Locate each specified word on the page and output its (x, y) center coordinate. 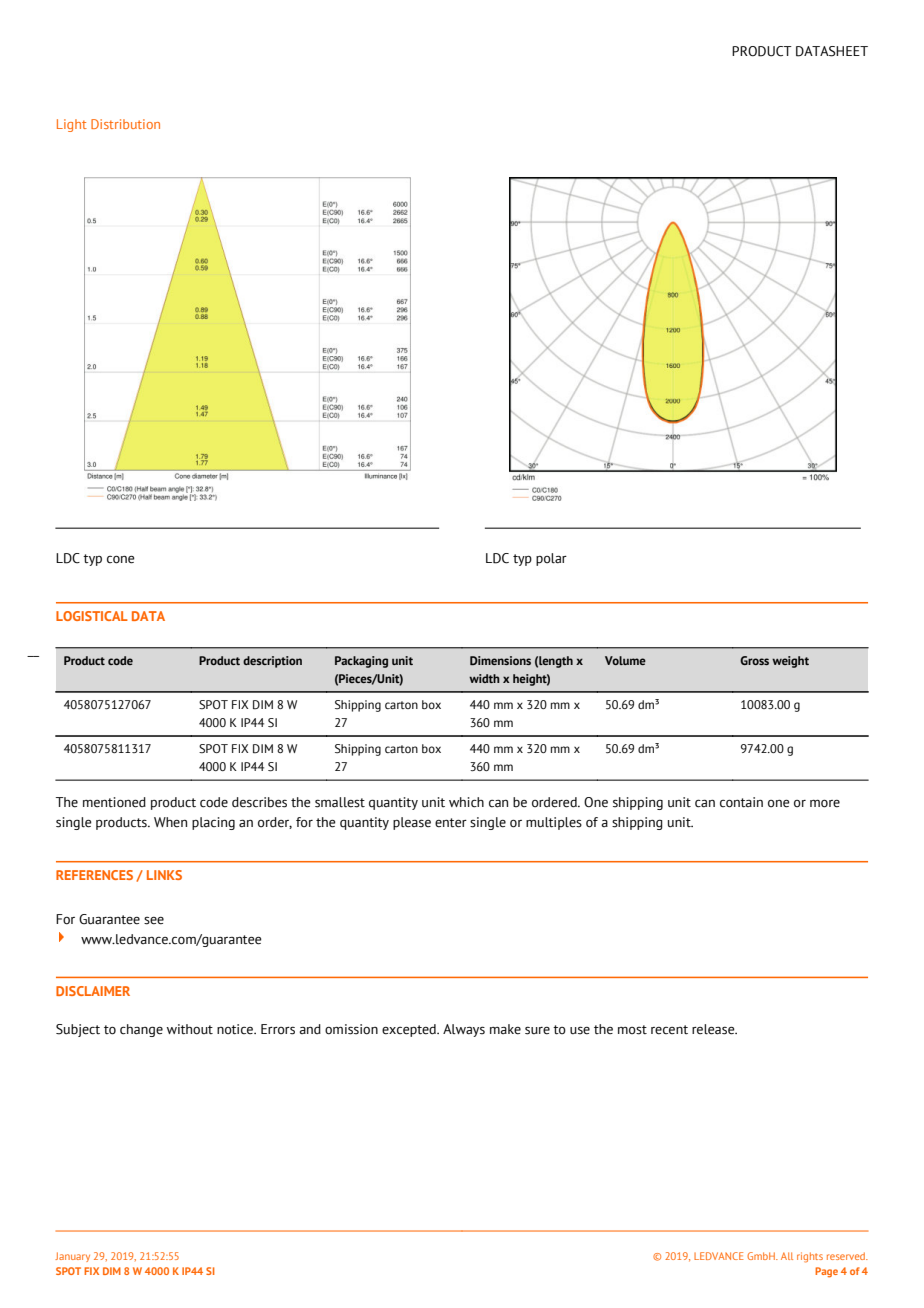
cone (121, 559)
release (714, 1029)
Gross (754, 660)
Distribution (125, 124)
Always (464, 1030)
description (272, 662)
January (72, 1257)
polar (551, 559)
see (154, 921)
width (484, 678)
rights (810, 1257)
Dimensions (500, 660)
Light (72, 125)
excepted (410, 1030)
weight (790, 662)
